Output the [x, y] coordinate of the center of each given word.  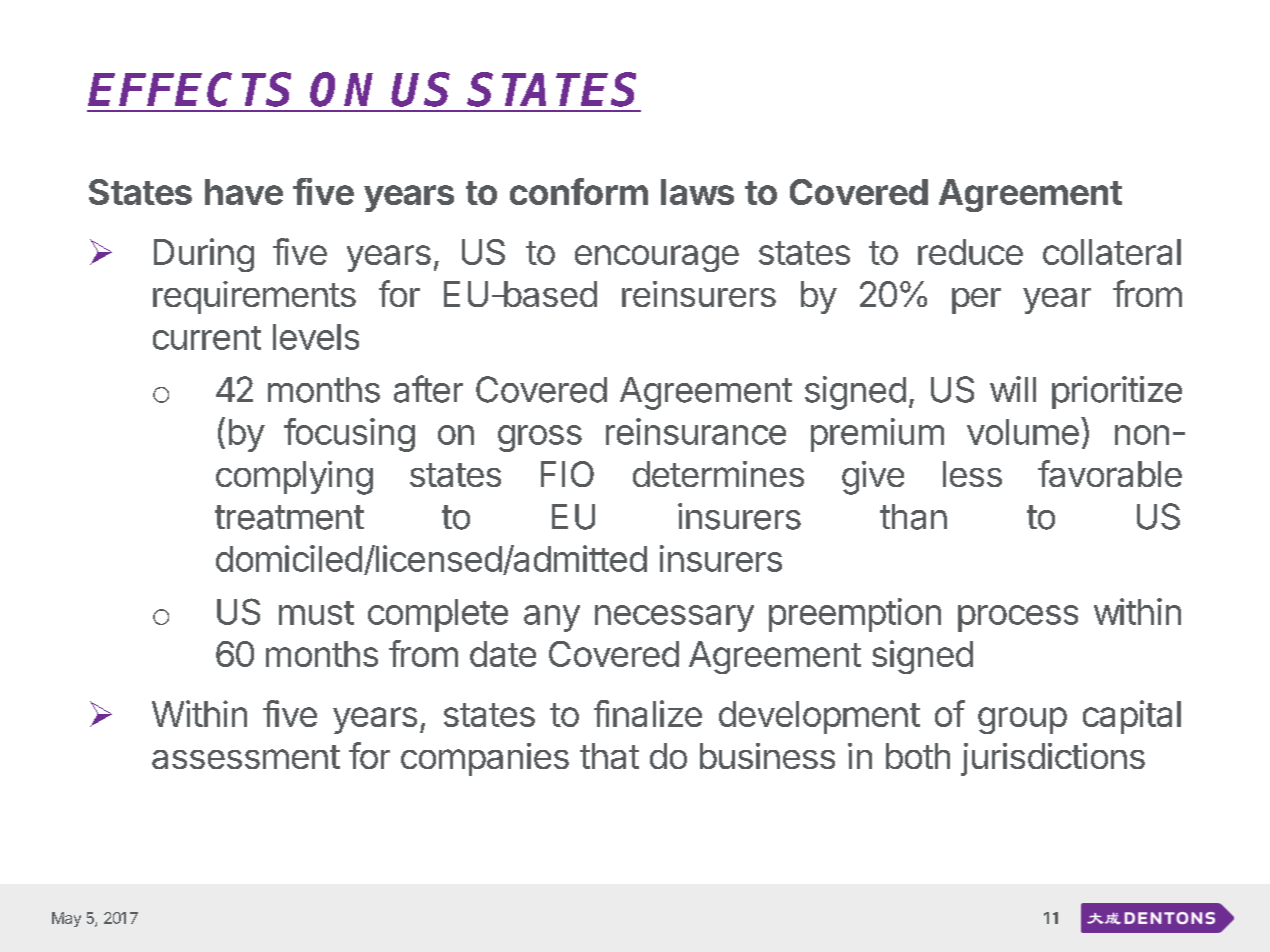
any [552, 618]
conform [579, 191]
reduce [970, 252]
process [1018, 618]
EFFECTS [189, 89]
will [1013, 389]
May [66, 919]
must [316, 613]
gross [540, 438]
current [207, 338]
